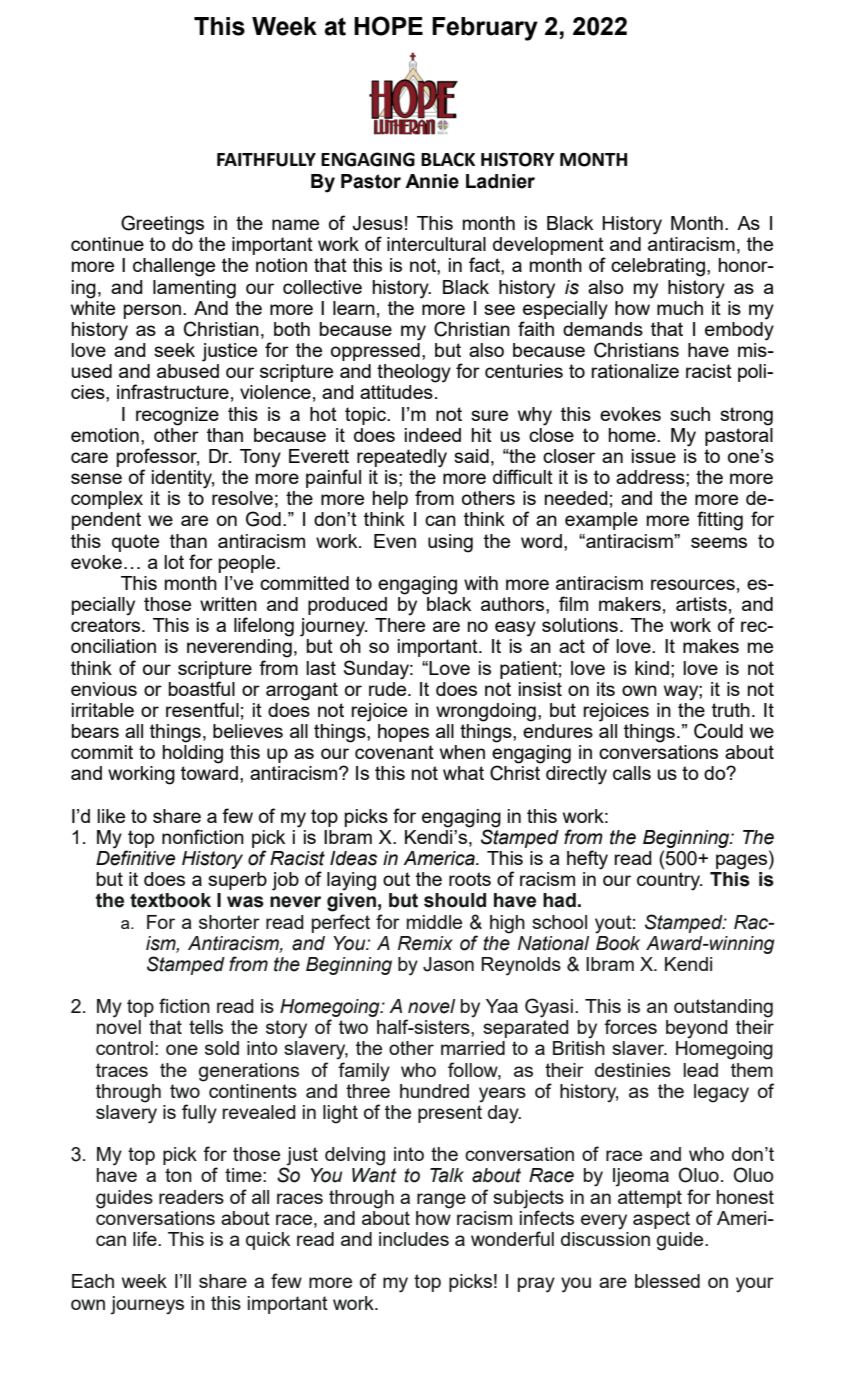 The height and width of the screenshot is (1400, 849). What do you see at coordinates (414, 373) in the screenshot?
I see `theology` at bounding box center [414, 373].
